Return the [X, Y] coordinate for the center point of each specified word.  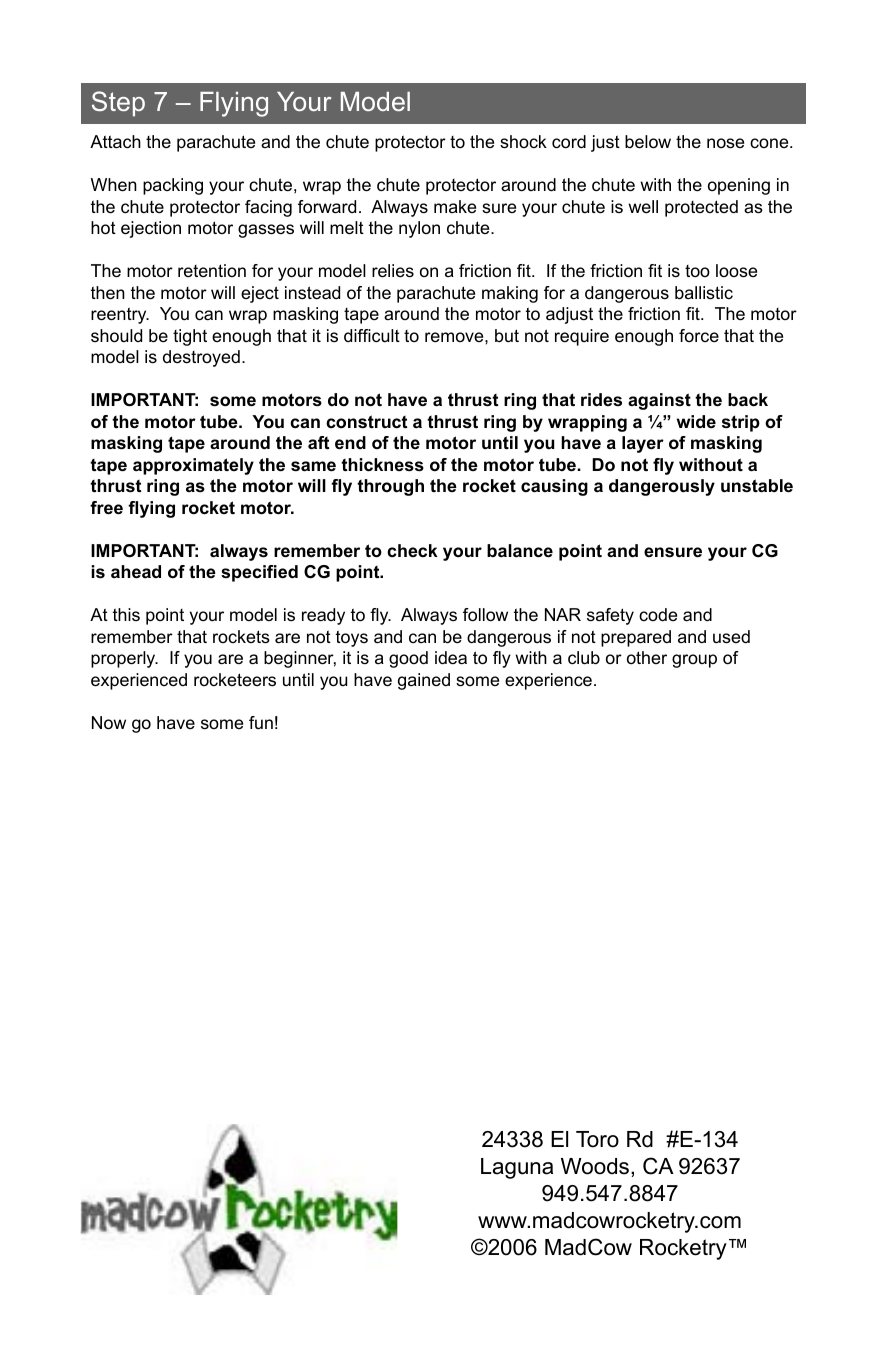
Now [109, 723]
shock [523, 142]
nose [725, 143]
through [390, 487]
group [694, 661]
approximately [193, 466]
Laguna [517, 1168]
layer [643, 444]
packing [173, 186]
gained [424, 681]
